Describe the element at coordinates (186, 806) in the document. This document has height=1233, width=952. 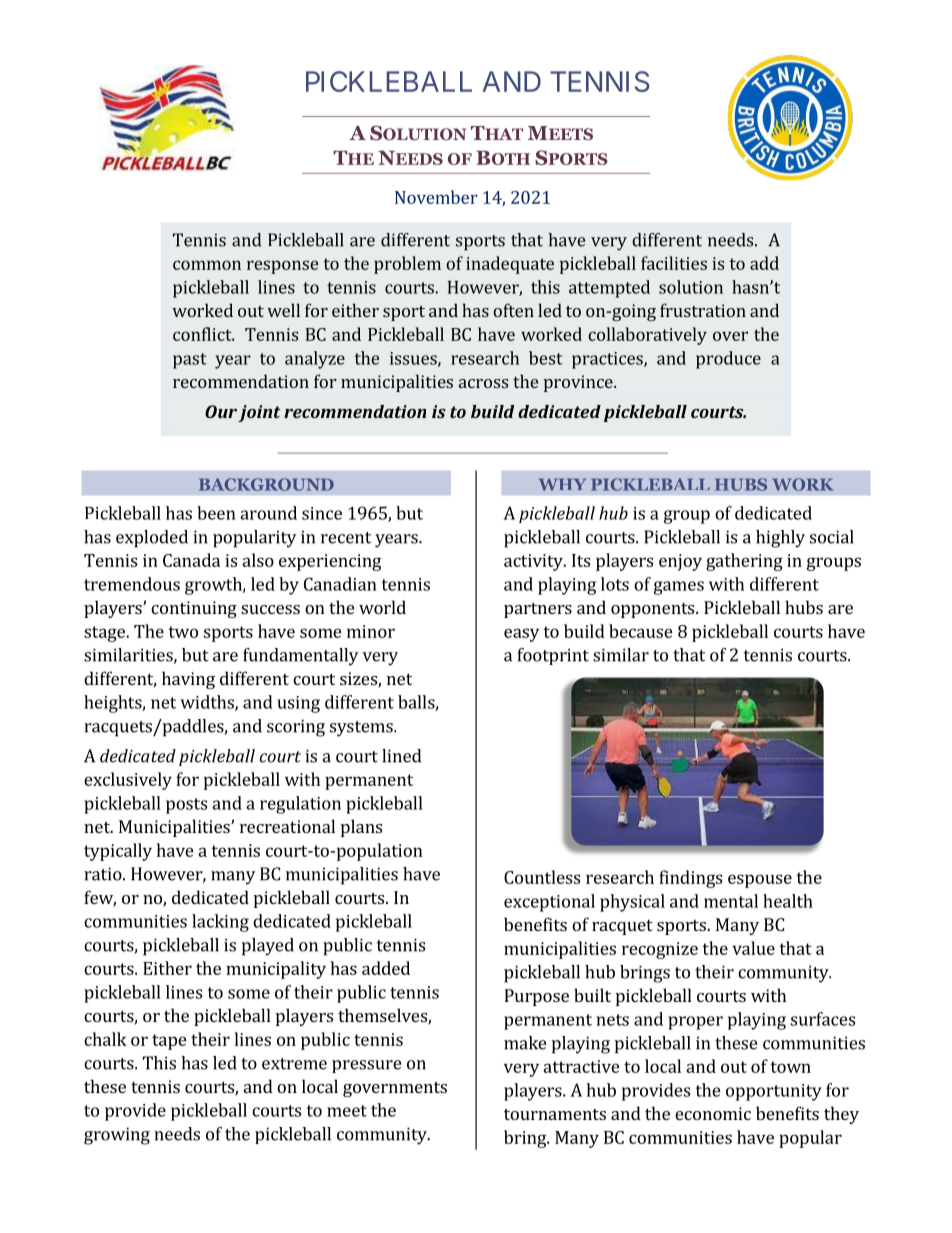
I see `posts` at that location.
